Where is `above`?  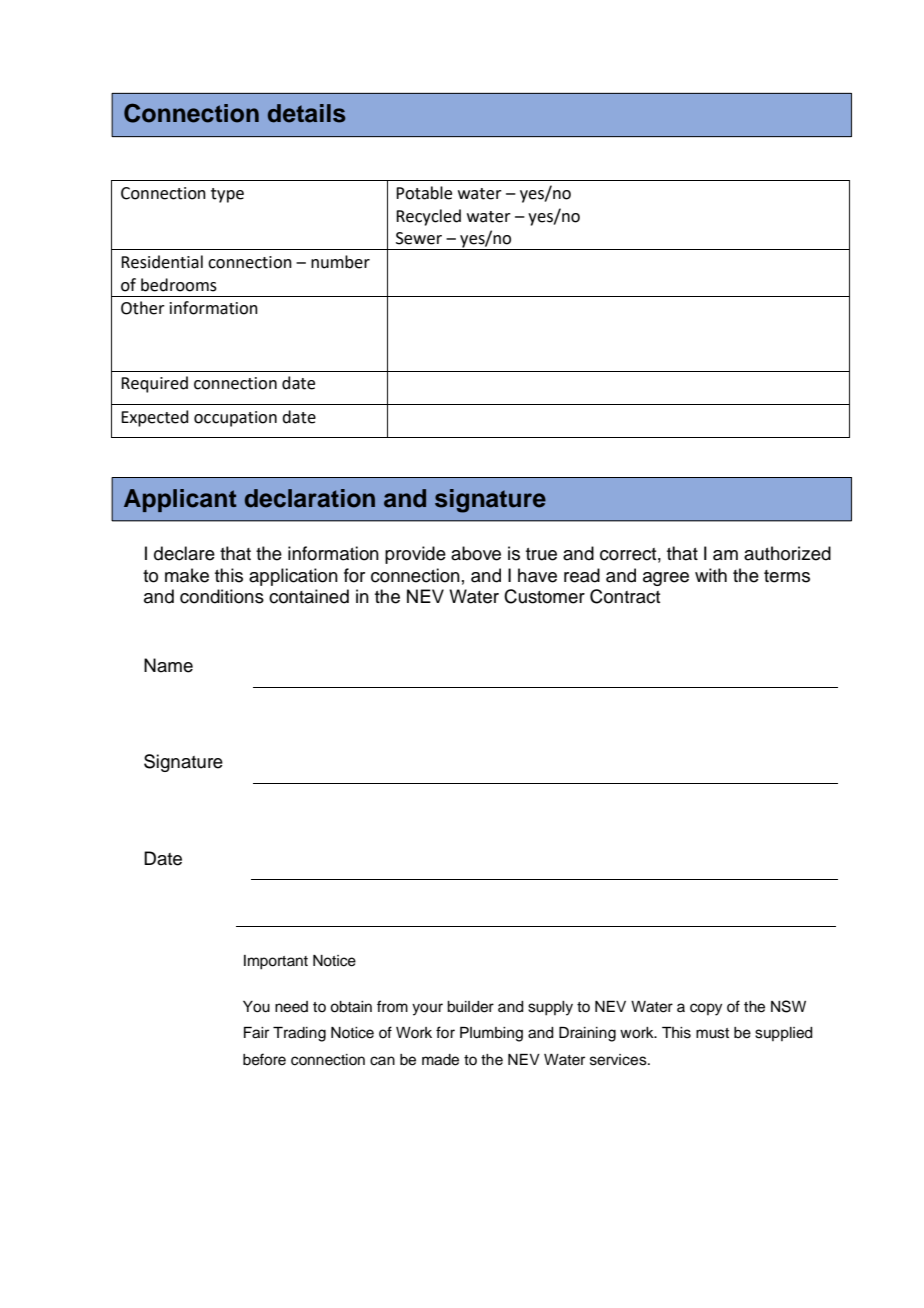
above is located at coordinates (476, 553).
